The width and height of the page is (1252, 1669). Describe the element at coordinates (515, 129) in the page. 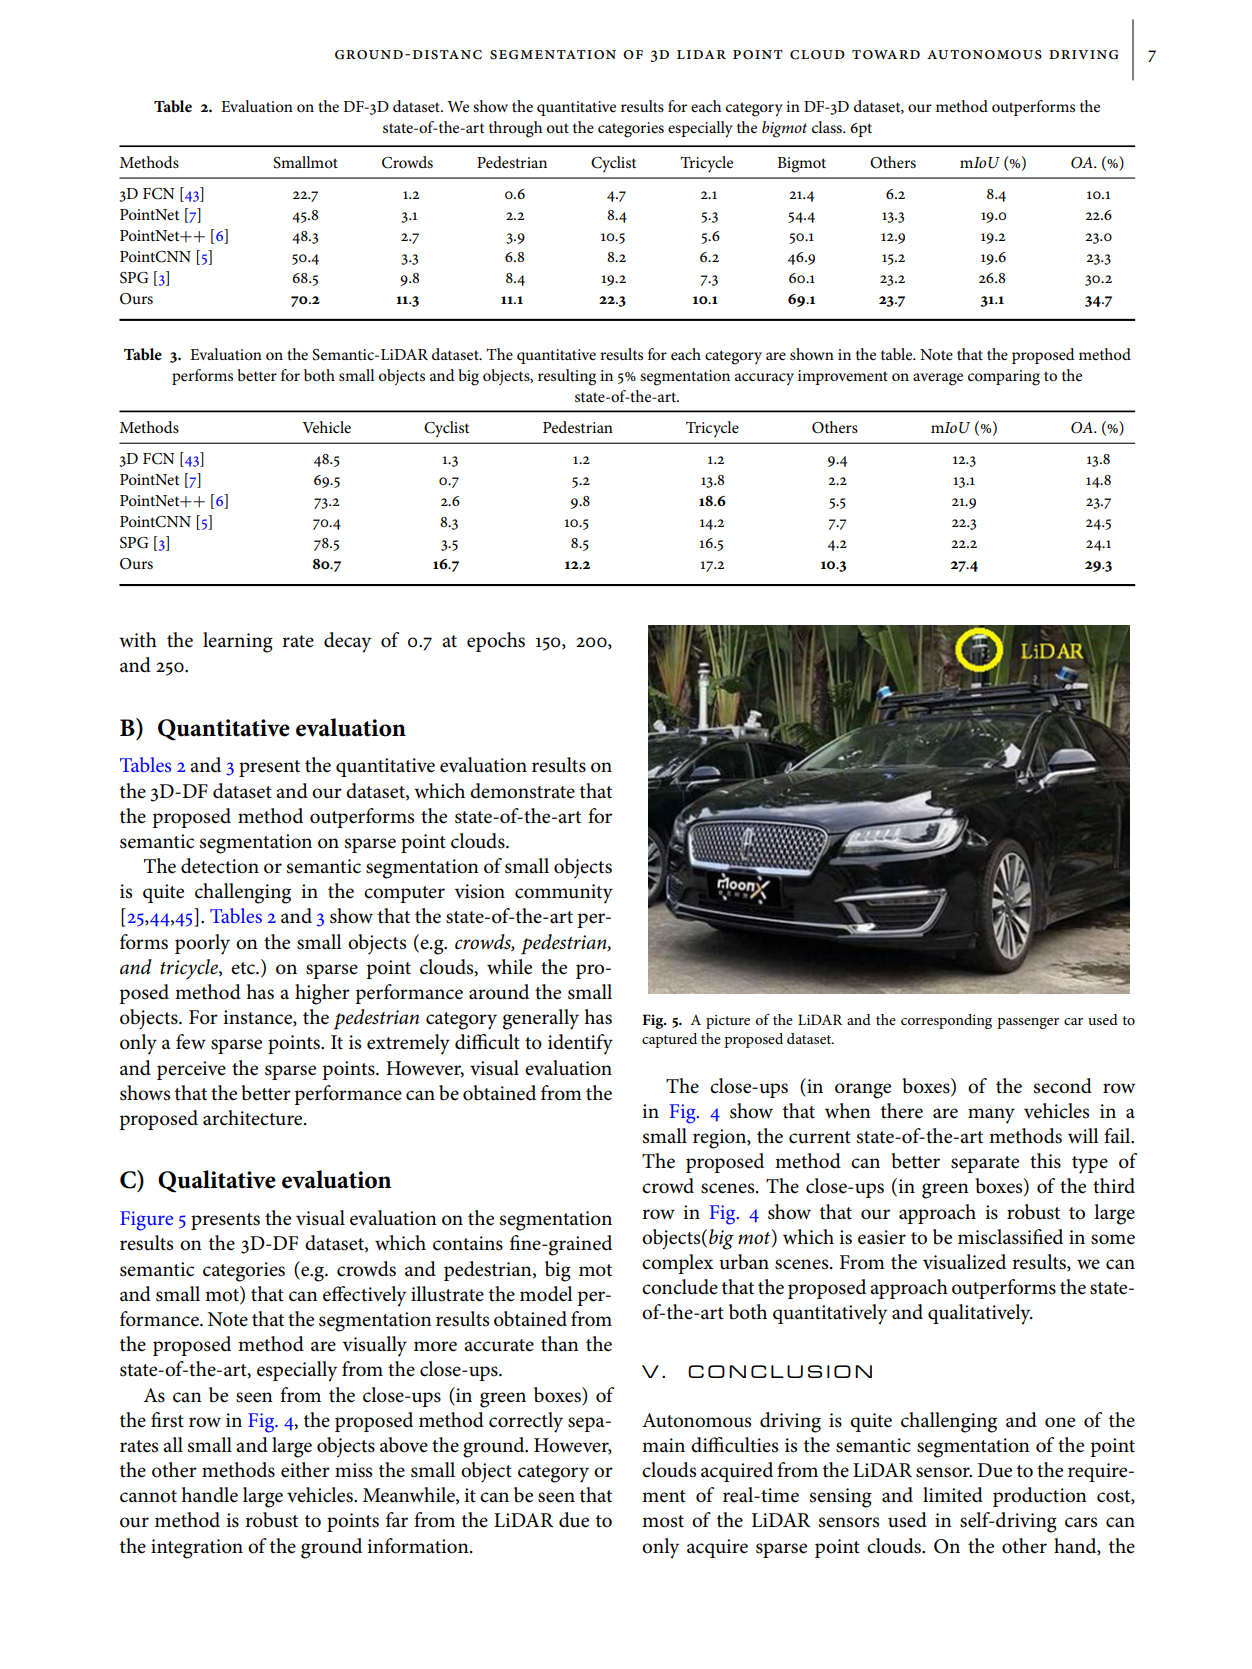

I see `through` at that location.
